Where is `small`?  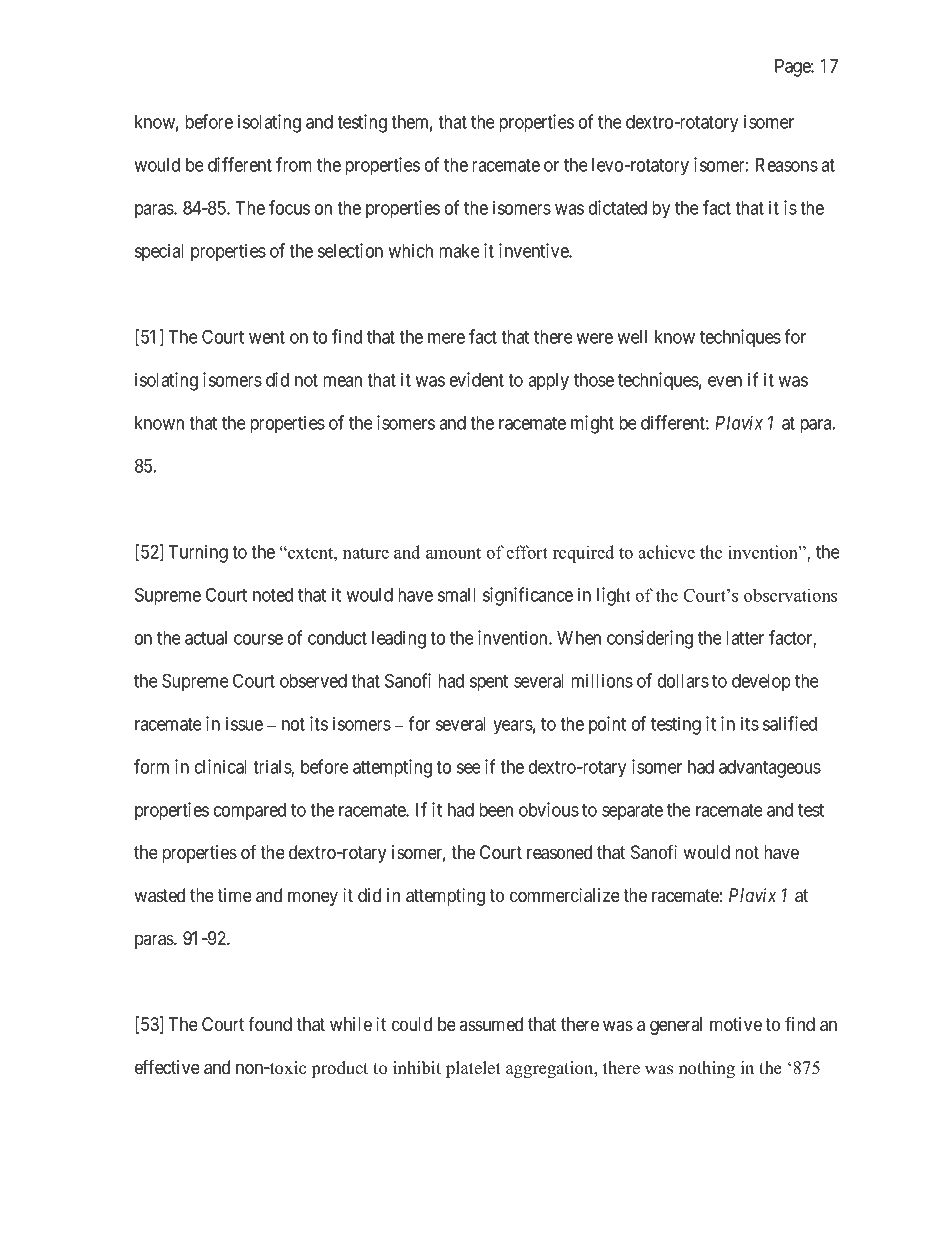
small is located at coordinates (457, 595).
